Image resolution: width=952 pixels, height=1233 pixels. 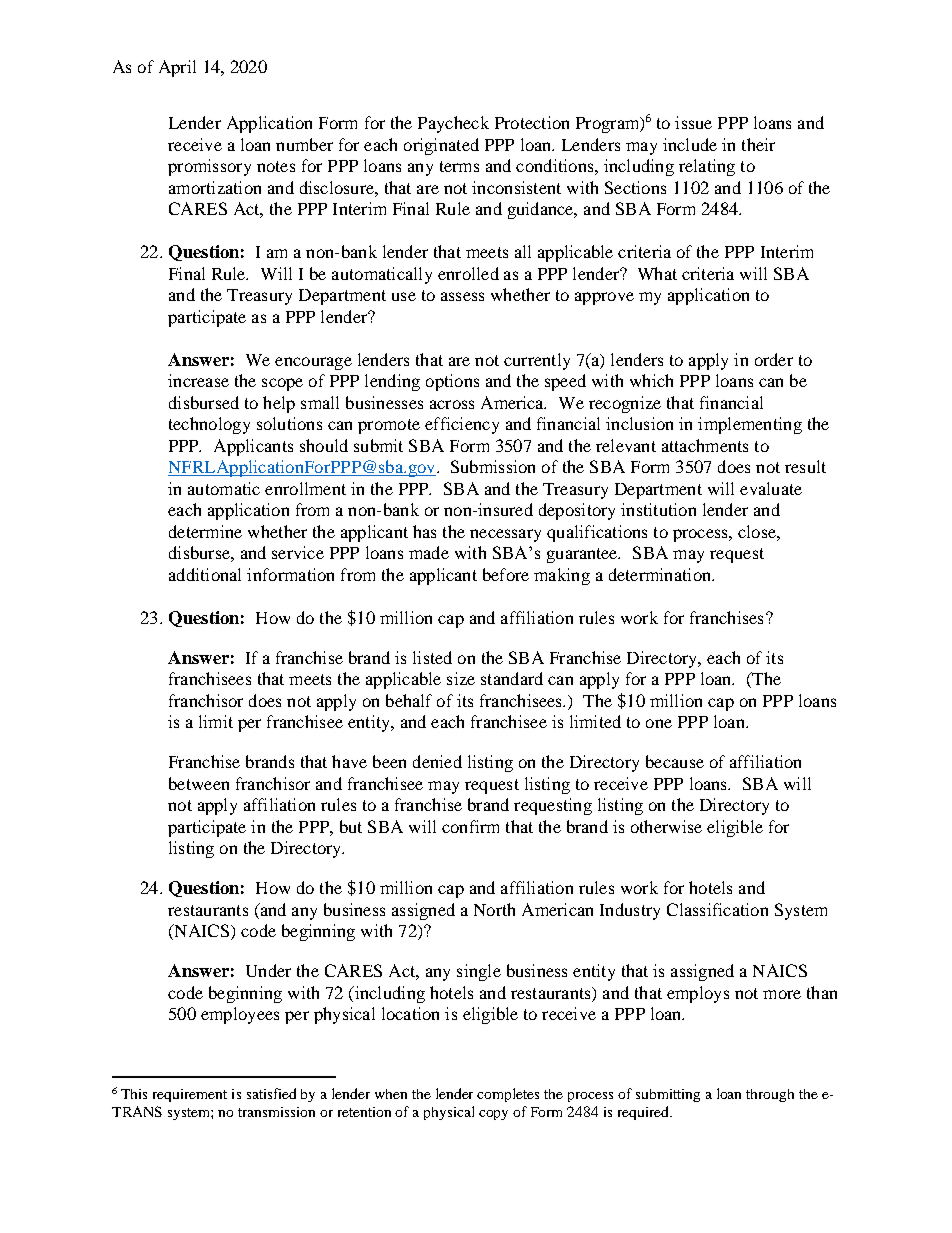 What do you see at coordinates (758, 531) in the page?
I see `close` at bounding box center [758, 531].
